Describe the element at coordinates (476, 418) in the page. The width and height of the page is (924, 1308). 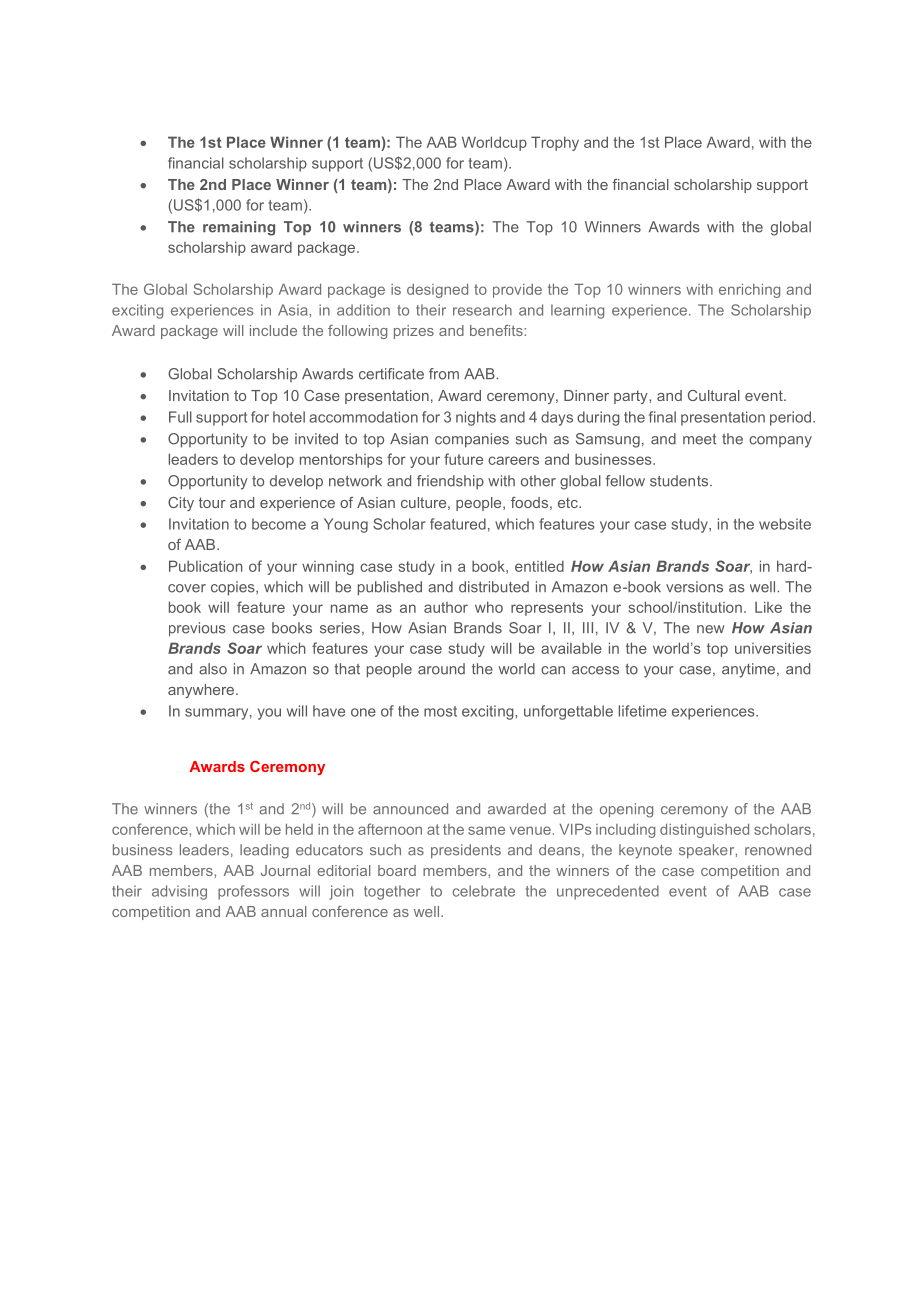
I see `nights` at that location.
